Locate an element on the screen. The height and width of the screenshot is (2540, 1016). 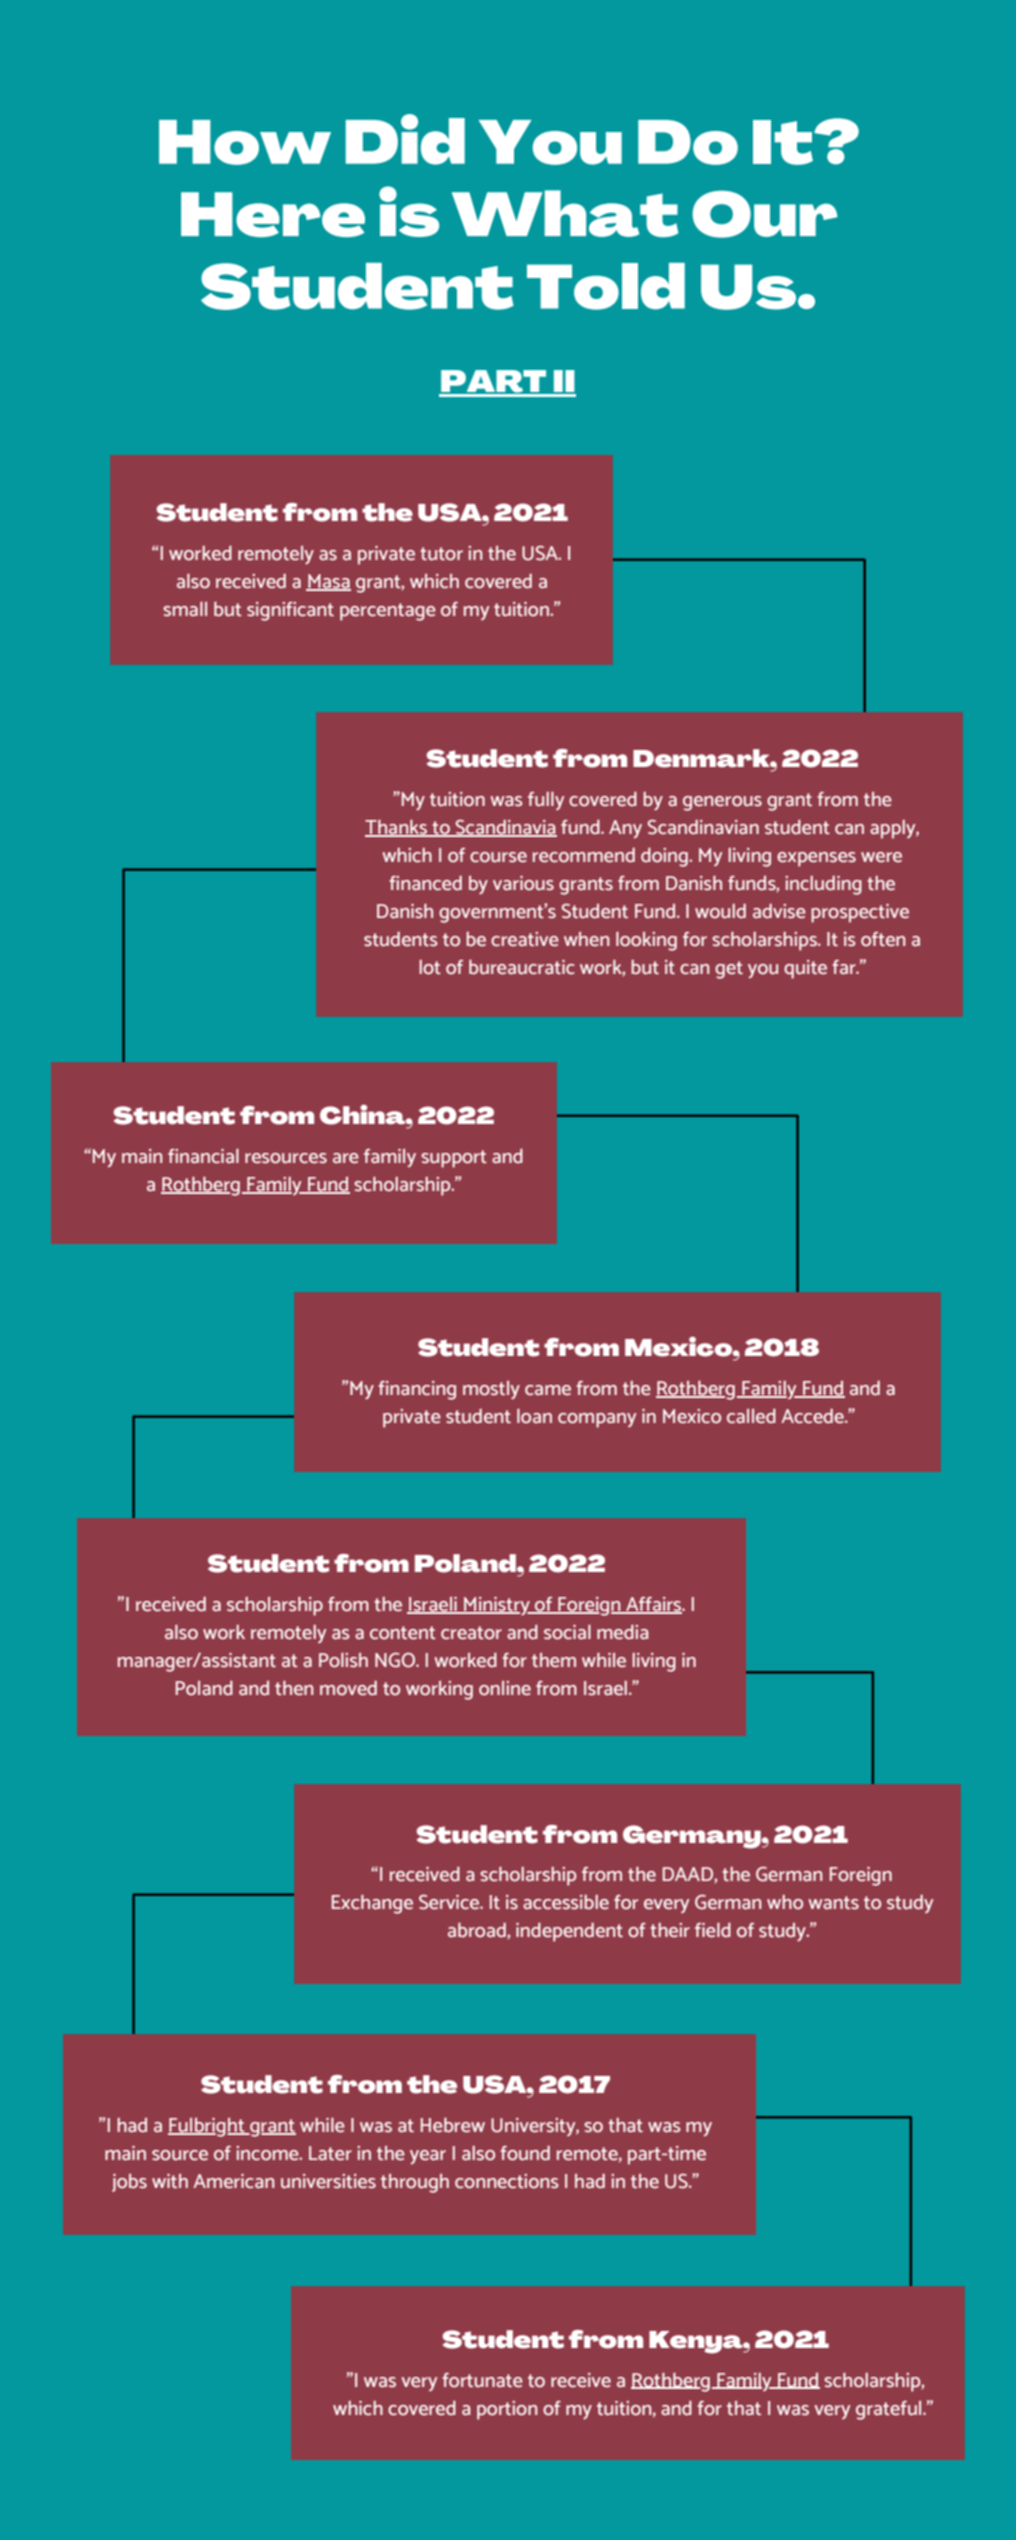
fortunate is located at coordinates (482, 2380).
